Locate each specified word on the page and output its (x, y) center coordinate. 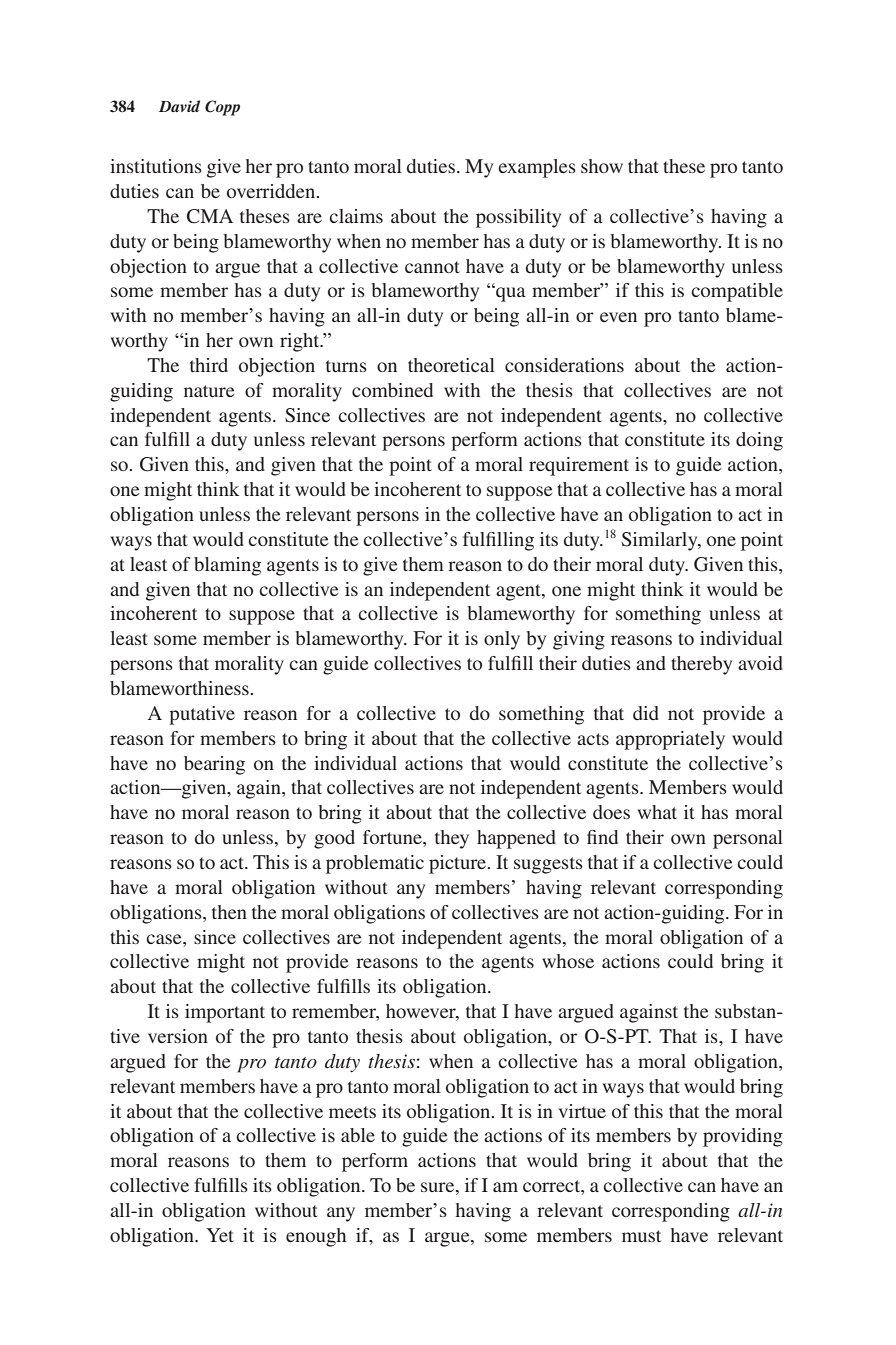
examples (537, 168)
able (358, 1135)
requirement (579, 466)
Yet (220, 1235)
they (452, 839)
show (602, 166)
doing (759, 441)
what (657, 812)
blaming (227, 566)
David (179, 106)
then (229, 912)
